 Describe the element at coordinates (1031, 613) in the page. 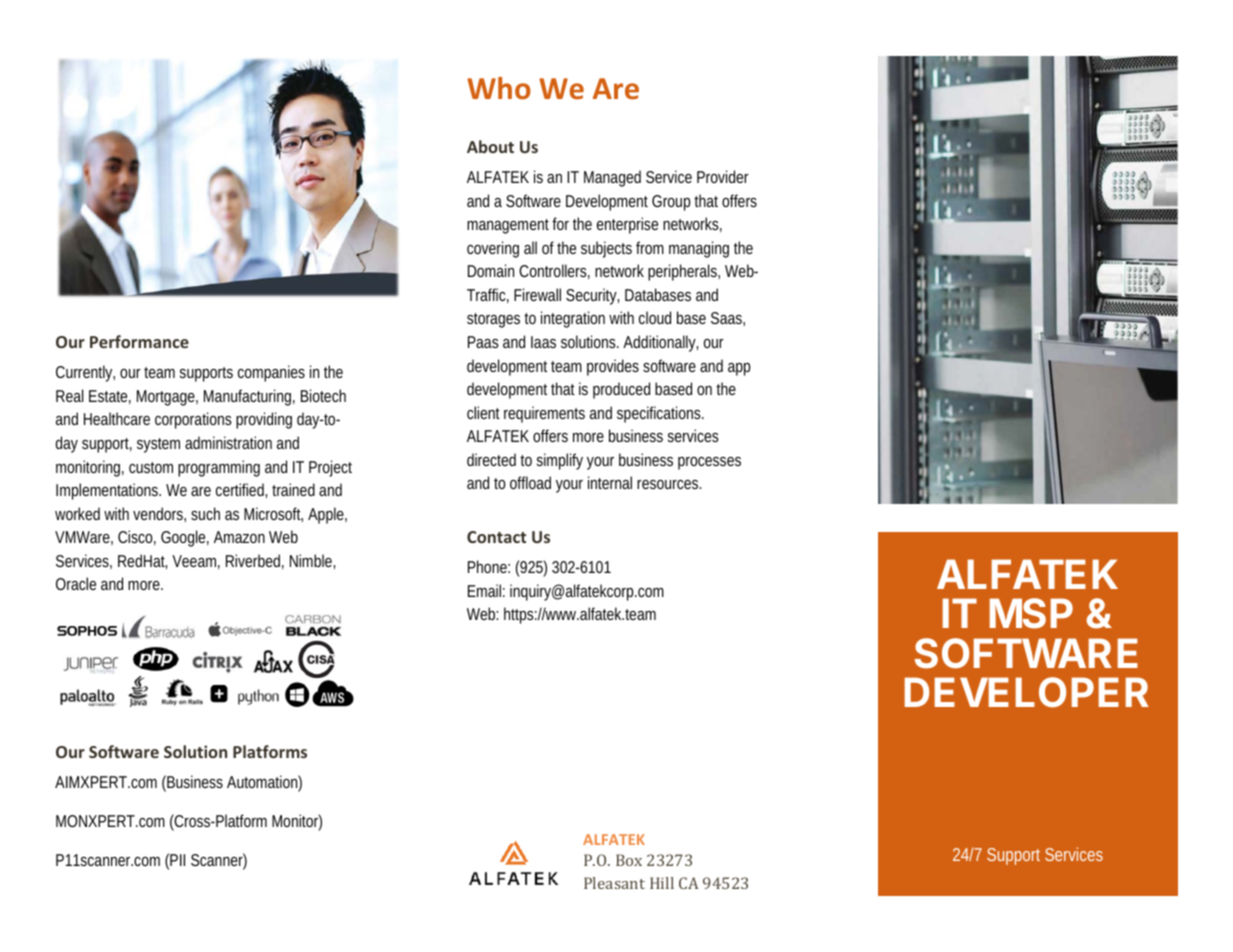

I see `MSP` at that location.
